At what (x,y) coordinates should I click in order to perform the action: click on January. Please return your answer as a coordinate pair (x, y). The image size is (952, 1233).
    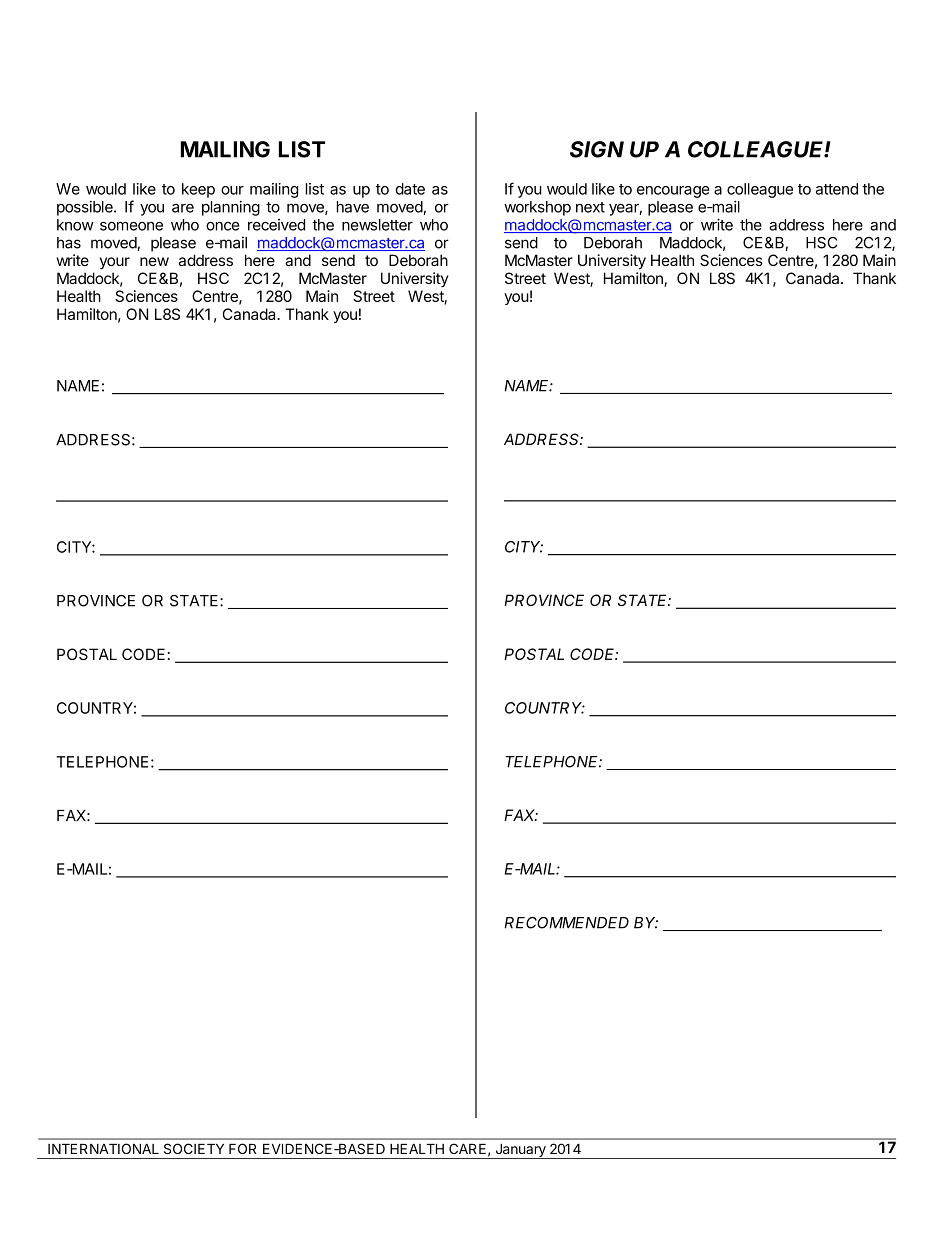
    Looking at the image, I should click on (520, 1151).
